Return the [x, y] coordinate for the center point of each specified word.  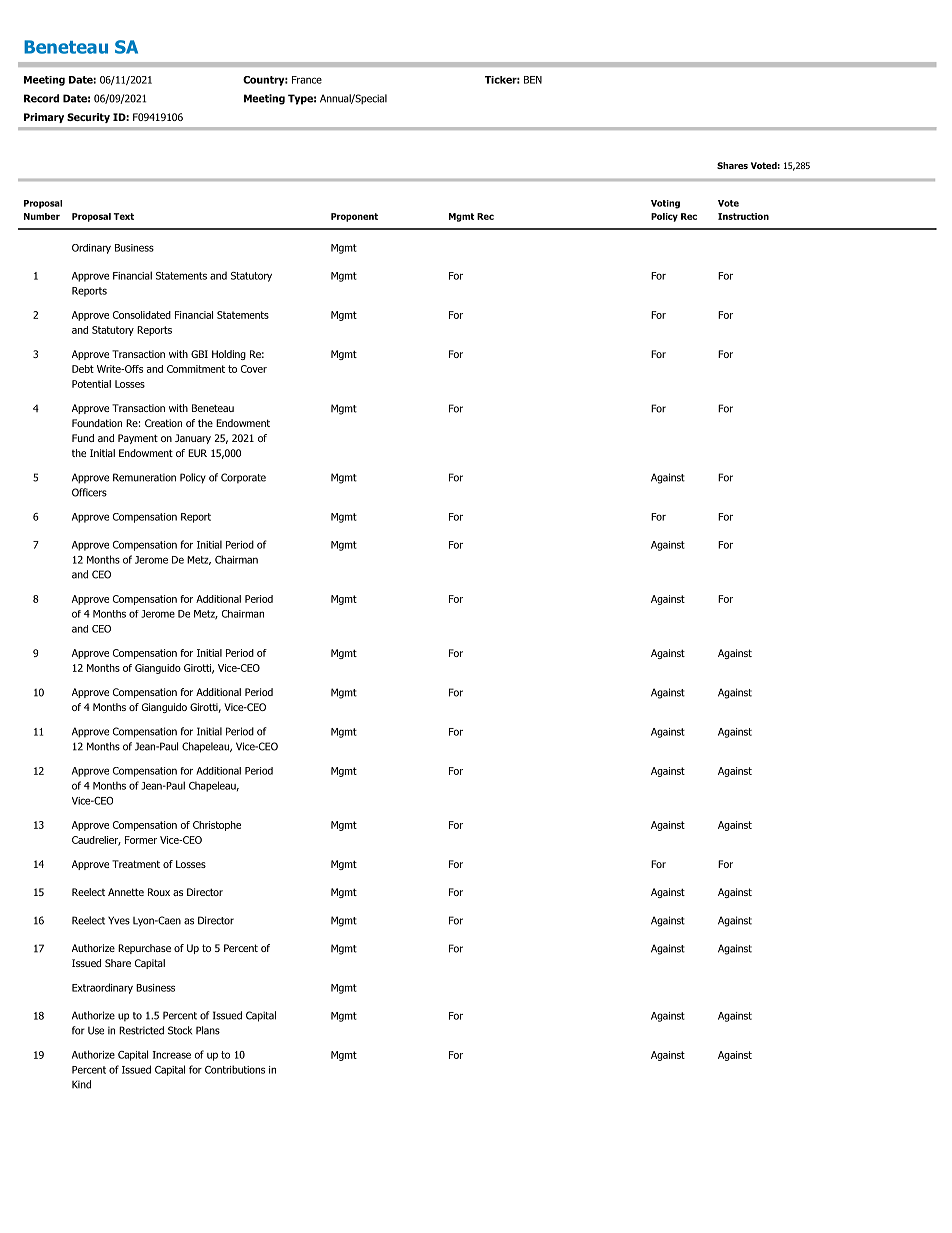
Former [141, 840]
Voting [665, 204]
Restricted [141, 1030]
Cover [254, 369]
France [307, 80]
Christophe [217, 826]
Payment [138, 439]
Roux [159, 892]
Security [88, 118]
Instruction [743, 216]
